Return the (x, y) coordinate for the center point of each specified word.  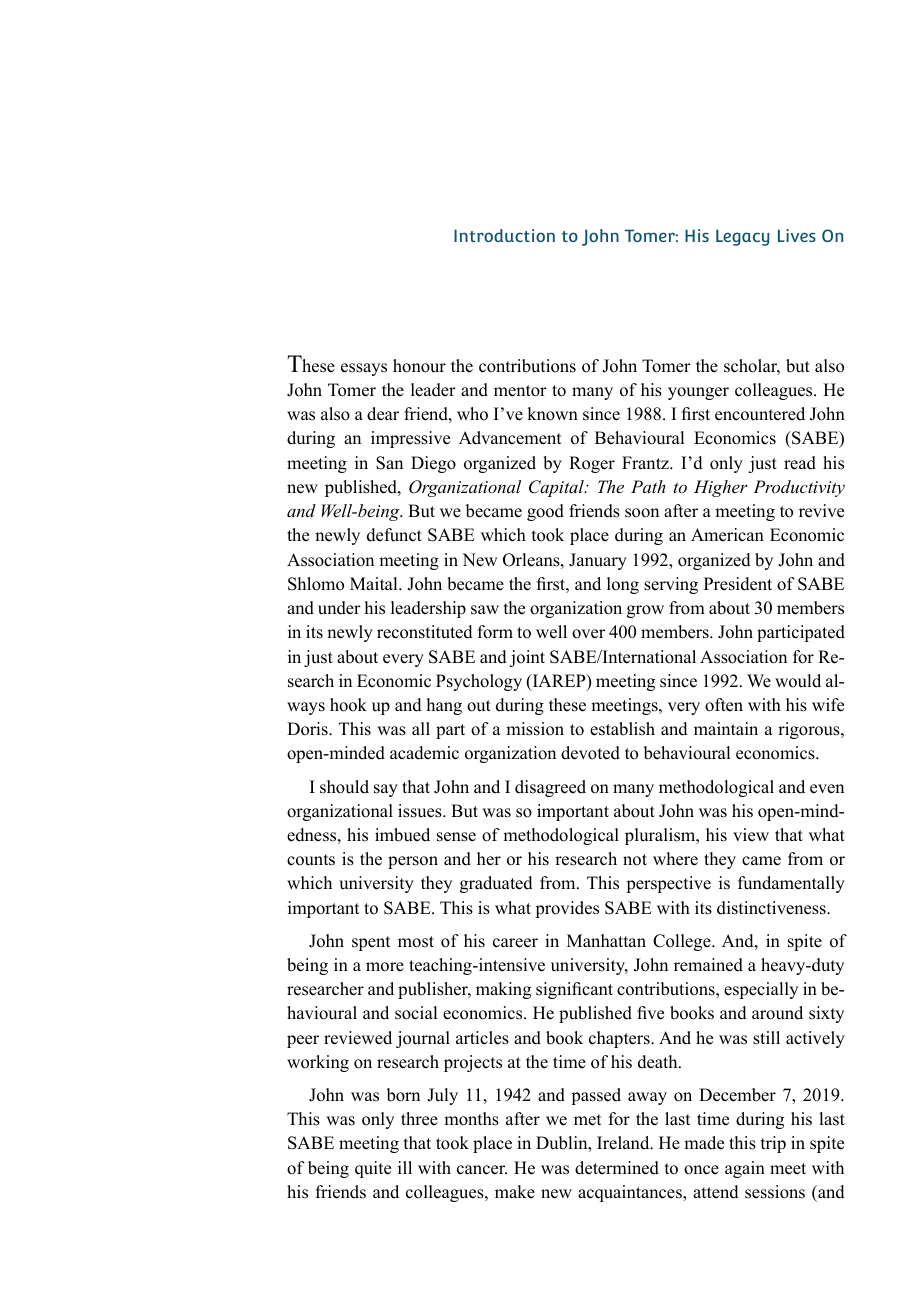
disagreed (550, 788)
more (385, 967)
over (588, 634)
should (344, 787)
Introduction (504, 235)
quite (373, 1169)
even (827, 789)
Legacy (742, 237)
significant (574, 990)
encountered (760, 414)
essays (364, 369)
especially (761, 990)
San (389, 463)
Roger (592, 464)
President (738, 584)
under (339, 608)
